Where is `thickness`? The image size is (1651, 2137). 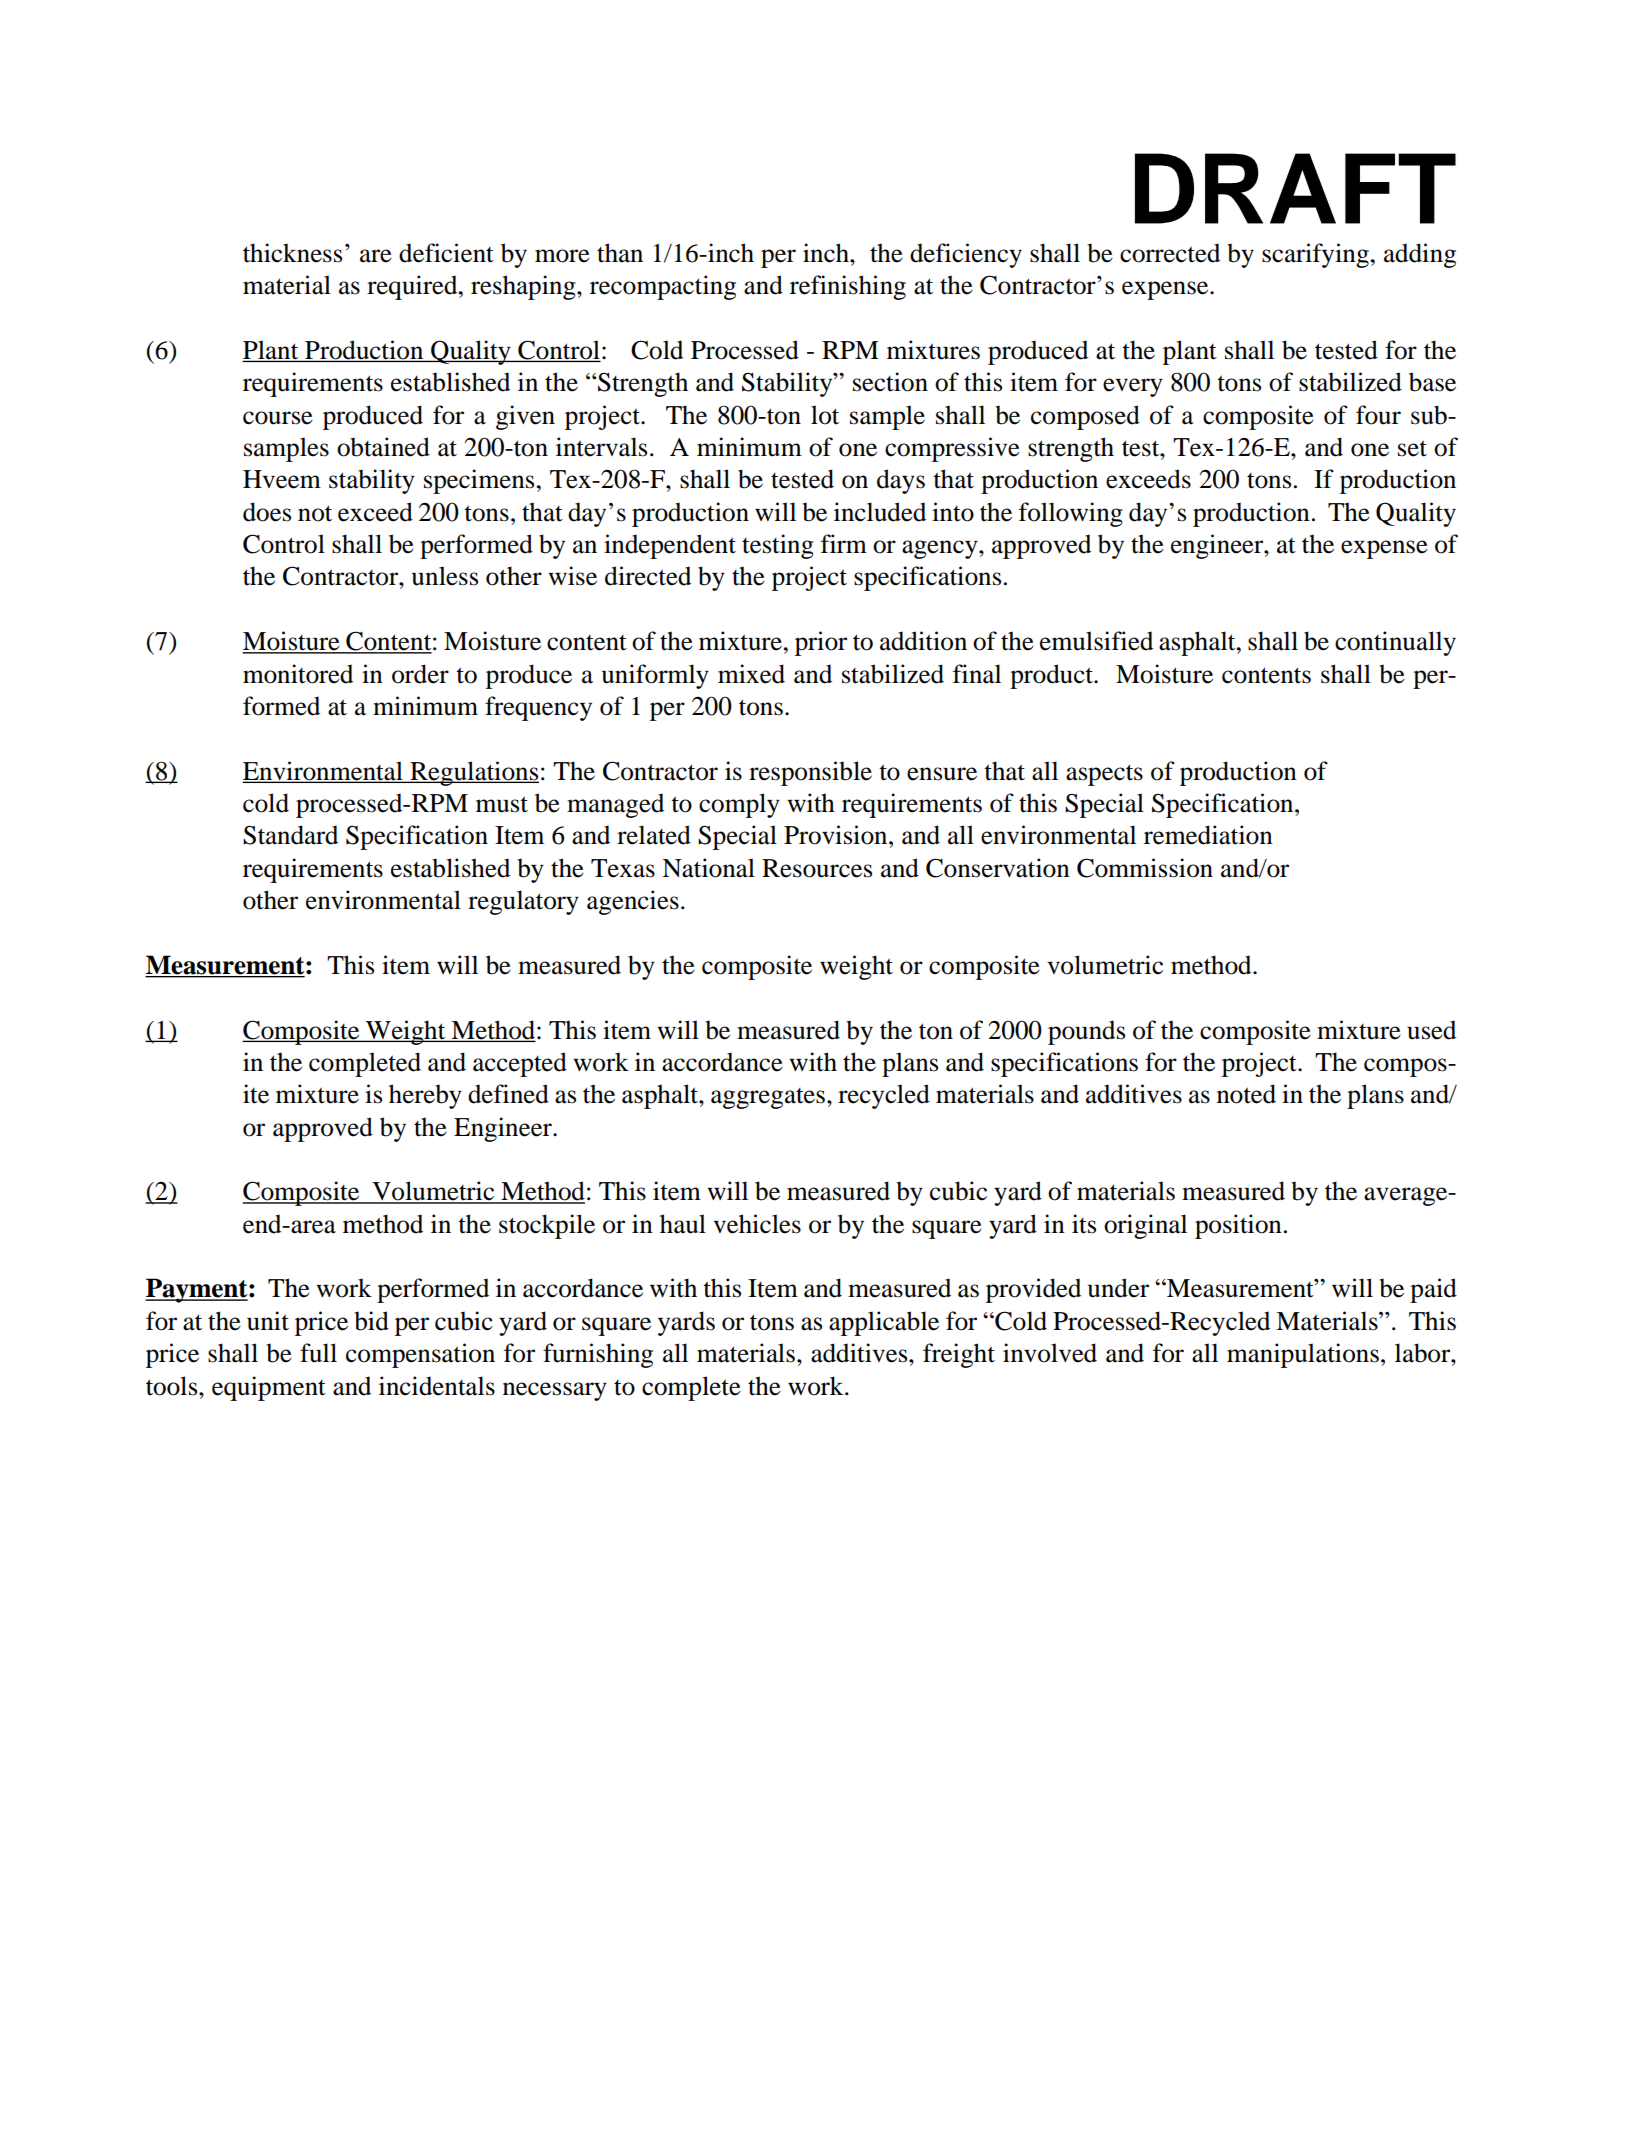 thickness is located at coordinates (292, 253).
